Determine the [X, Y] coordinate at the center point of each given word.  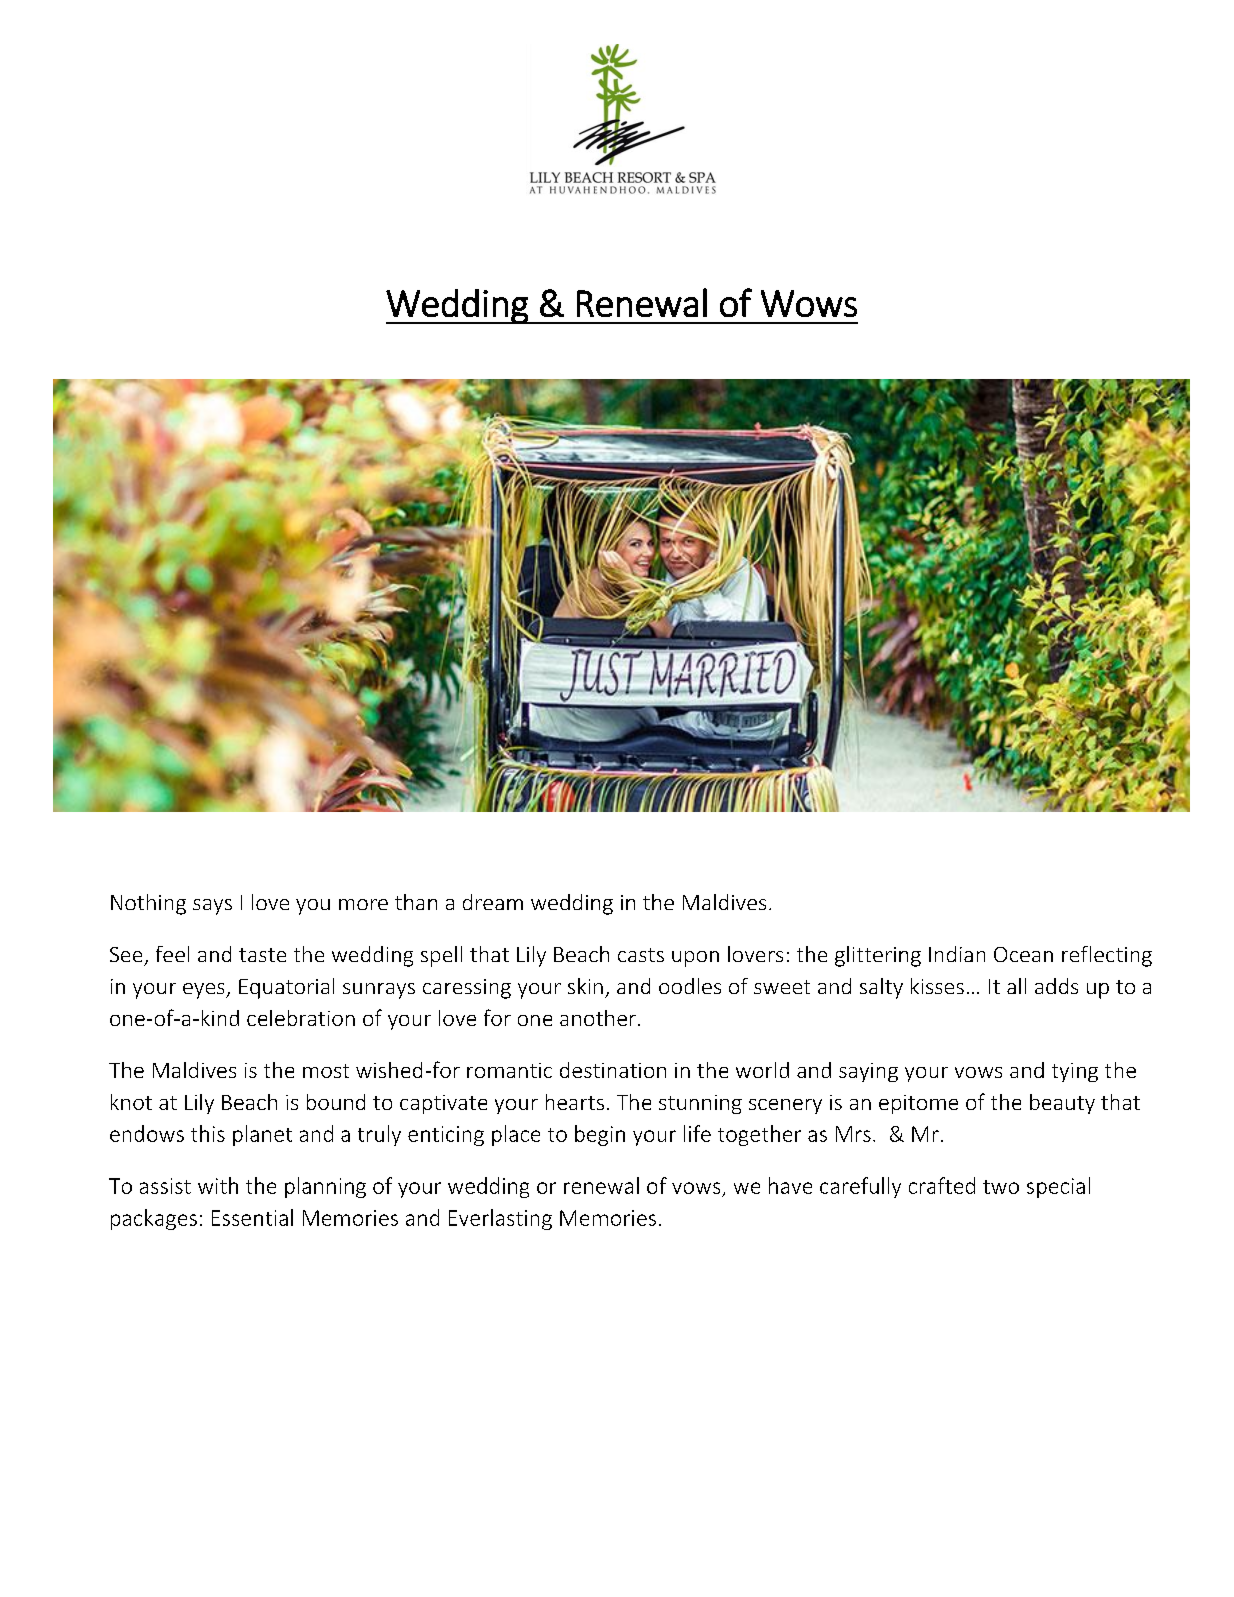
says [212, 907]
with [218, 1185]
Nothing [148, 904]
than [416, 902]
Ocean [1023, 954]
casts [641, 955]
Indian [957, 954]
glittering [878, 956]
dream [493, 902]
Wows [809, 303]
